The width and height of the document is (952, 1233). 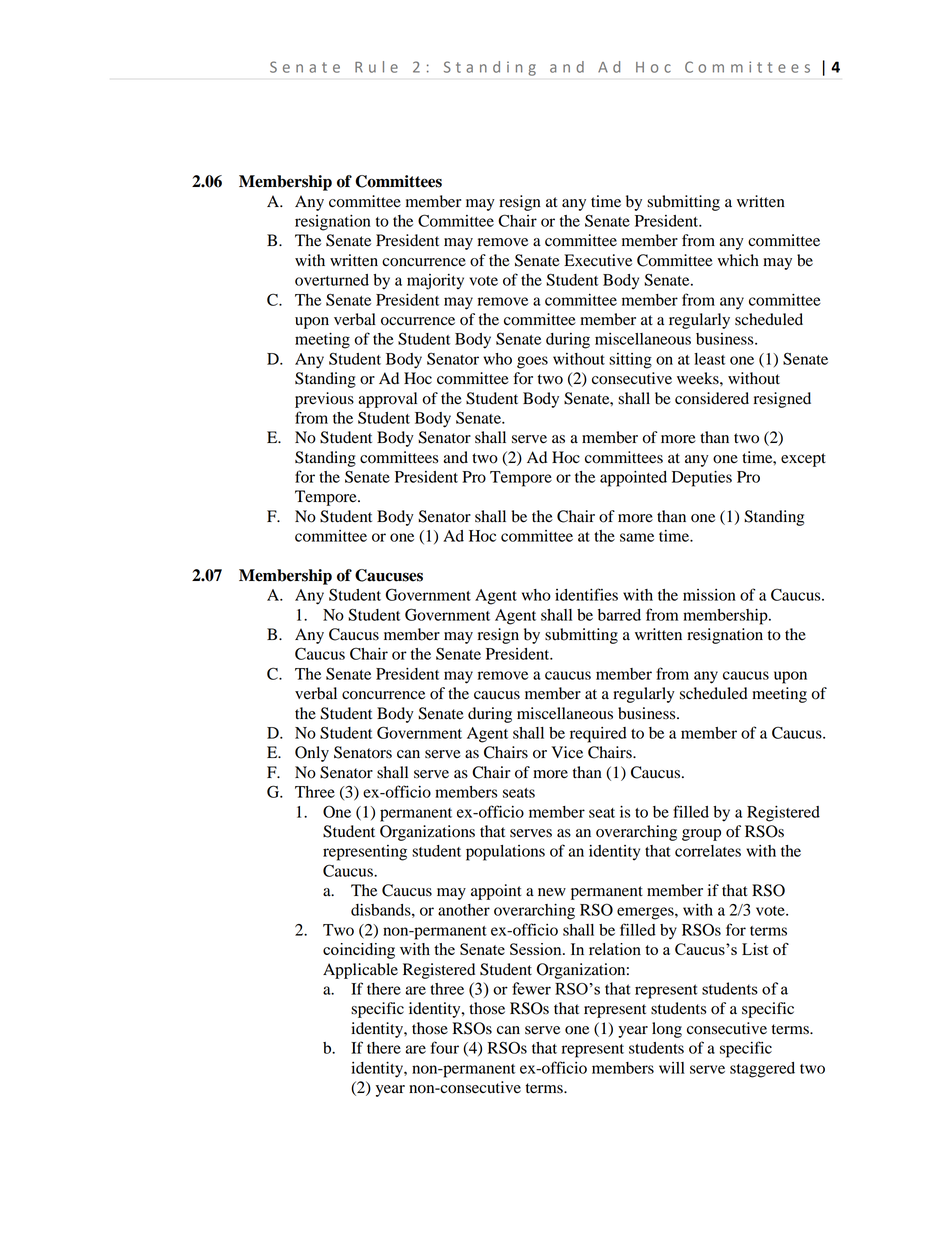 What do you see at coordinates (531, 988) in the document?
I see `fewer` at bounding box center [531, 988].
